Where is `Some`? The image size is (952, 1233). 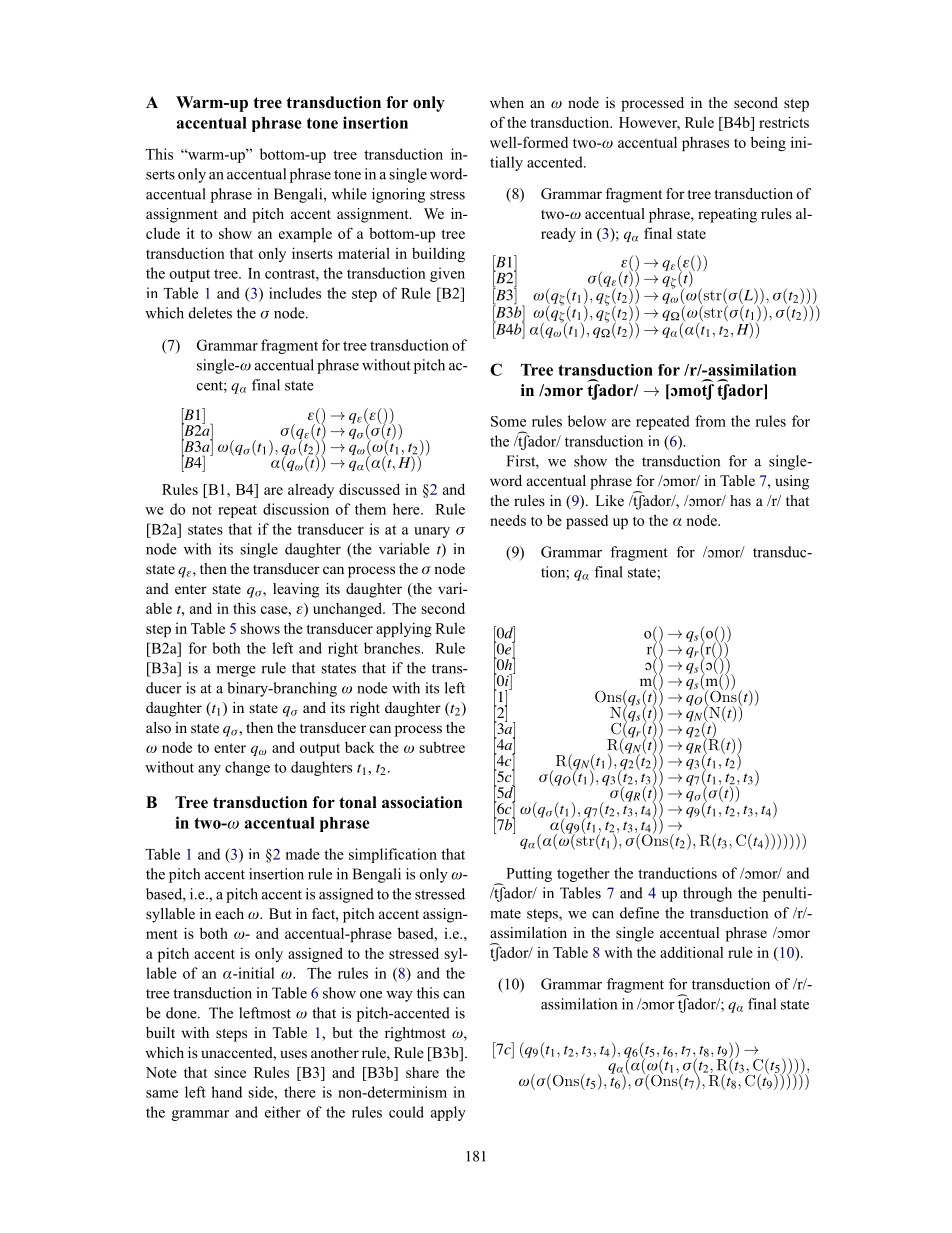
Some is located at coordinates (508, 421).
